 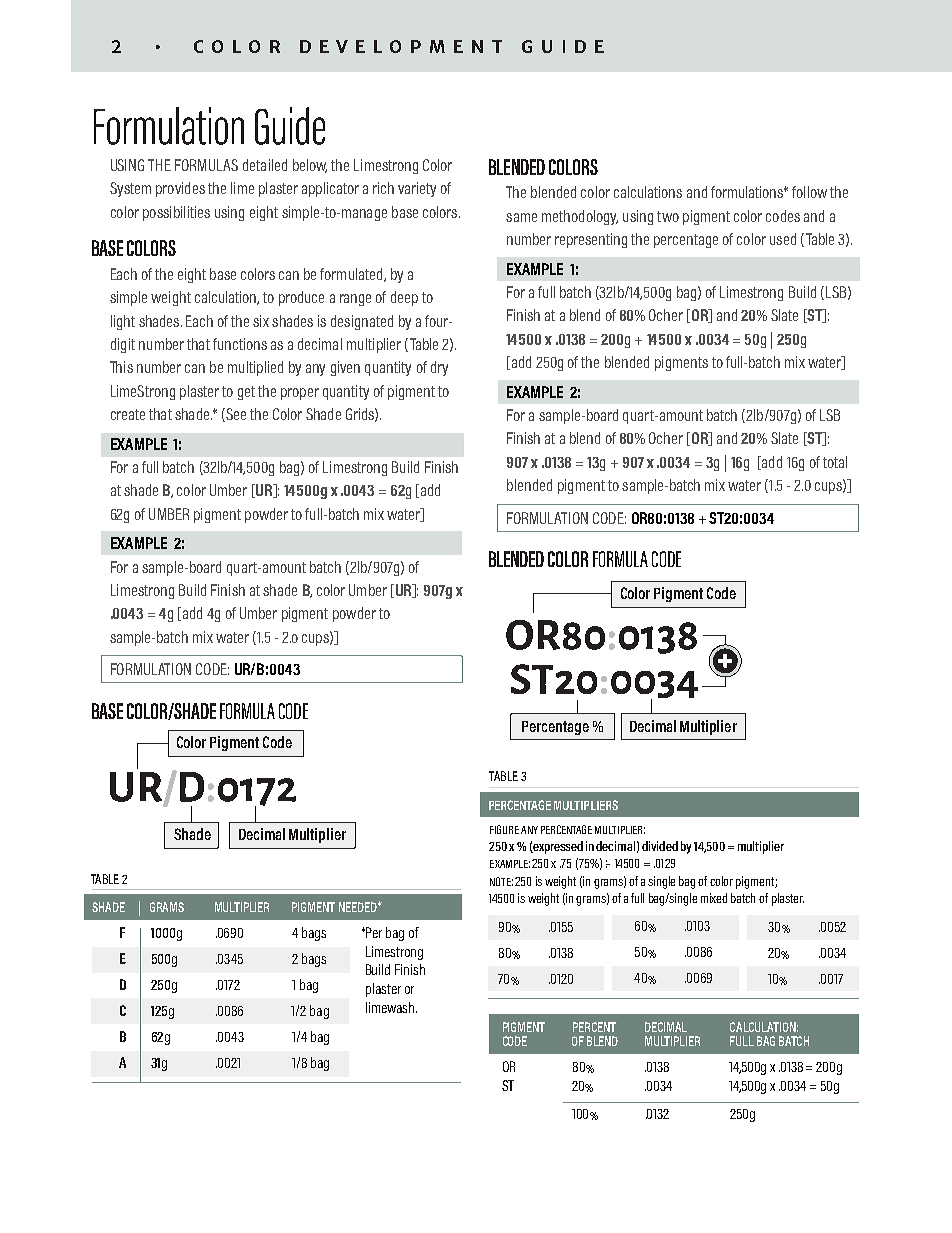 What do you see at coordinates (504, 829) in the screenshot?
I see `FIGURE` at bounding box center [504, 829].
